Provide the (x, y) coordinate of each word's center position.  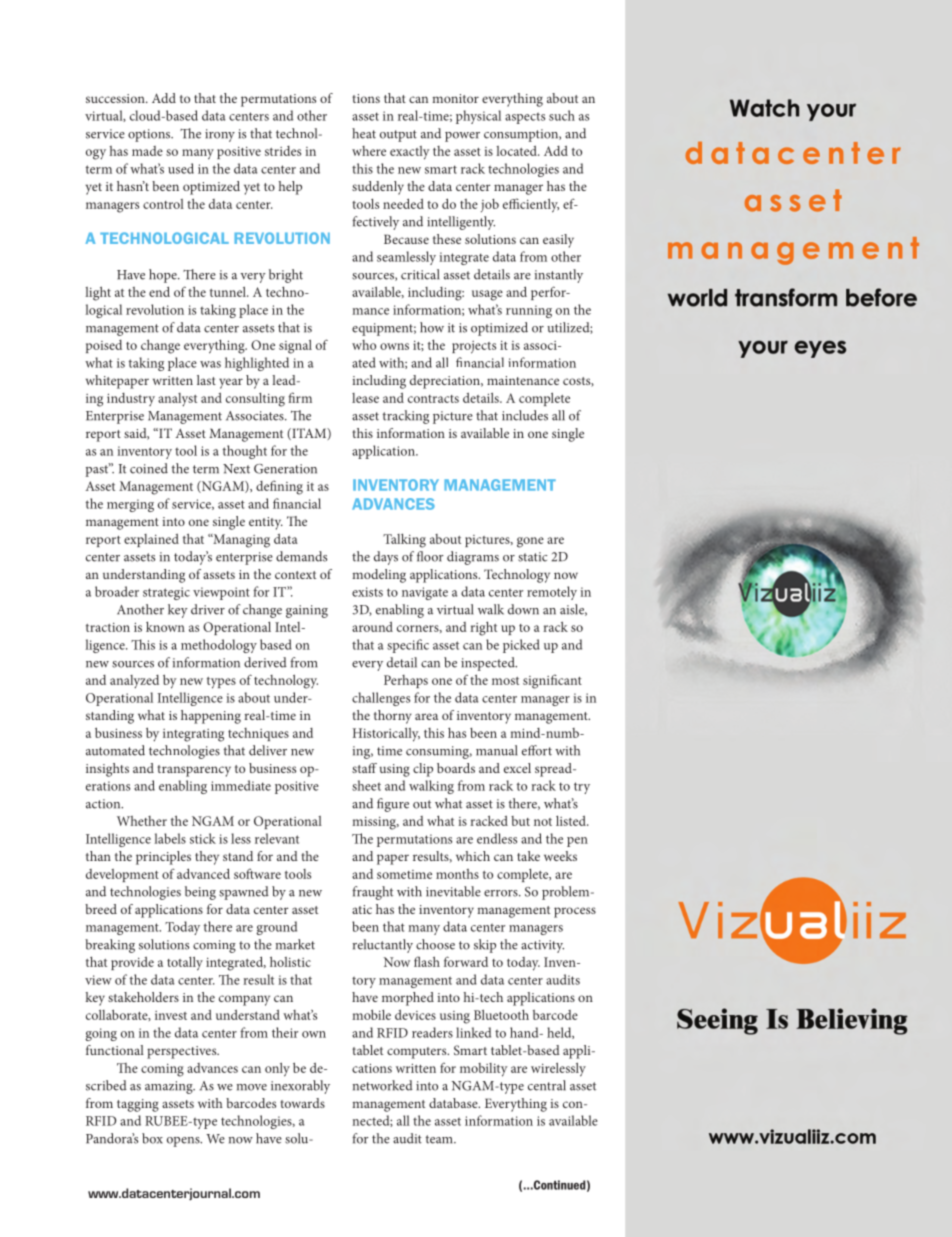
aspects (525, 118)
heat (364, 133)
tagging (138, 1105)
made (147, 151)
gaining (307, 611)
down (523, 609)
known (165, 626)
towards (302, 1103)
